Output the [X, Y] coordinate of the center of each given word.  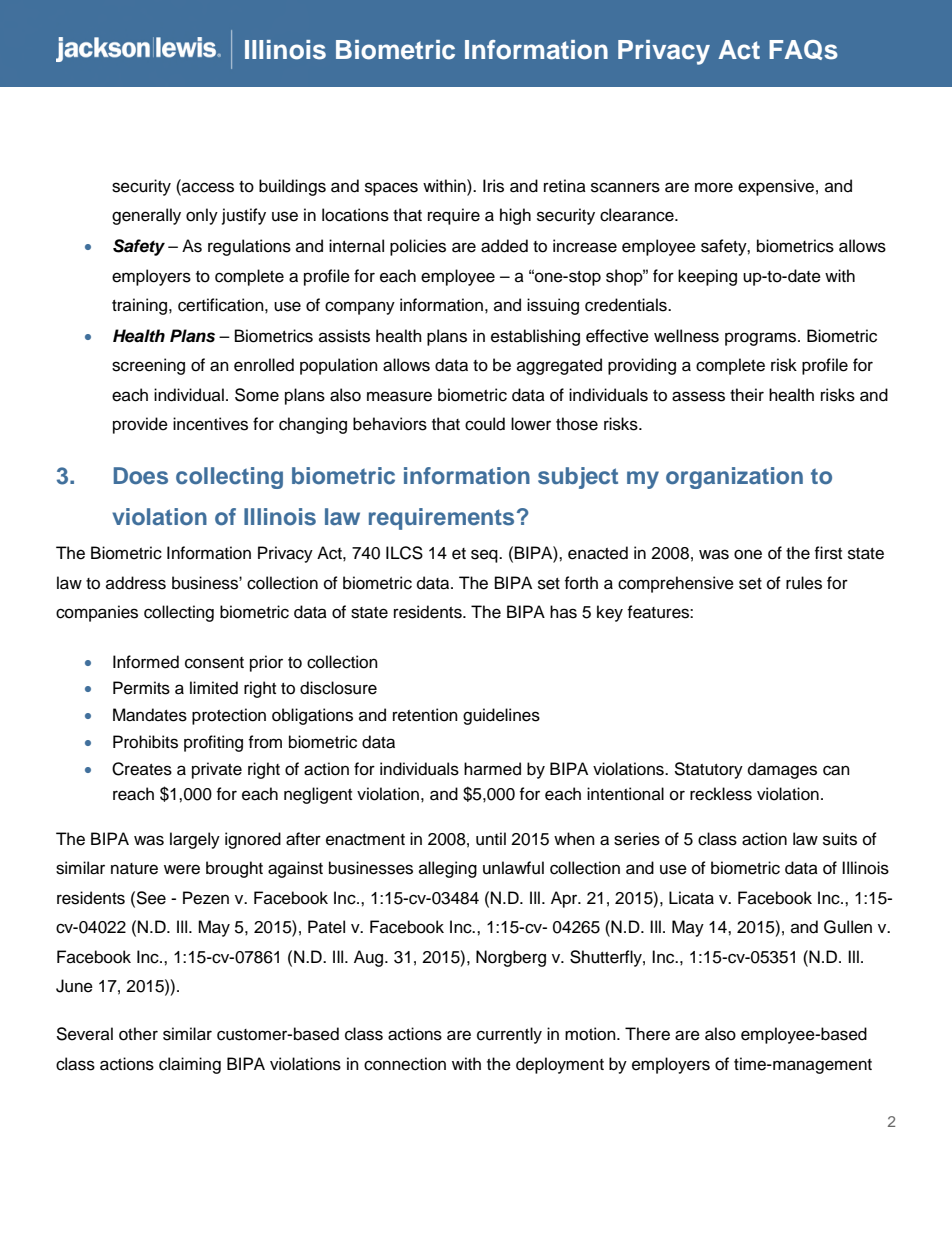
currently [509, 1035]
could [485, 424]
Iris [493, 186]
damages [782, 770]
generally [146, 216]
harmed [492, 769]
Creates [142, 769]
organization [734, 478]
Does [141, 476]
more [714, 187]
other [138, 1034]
